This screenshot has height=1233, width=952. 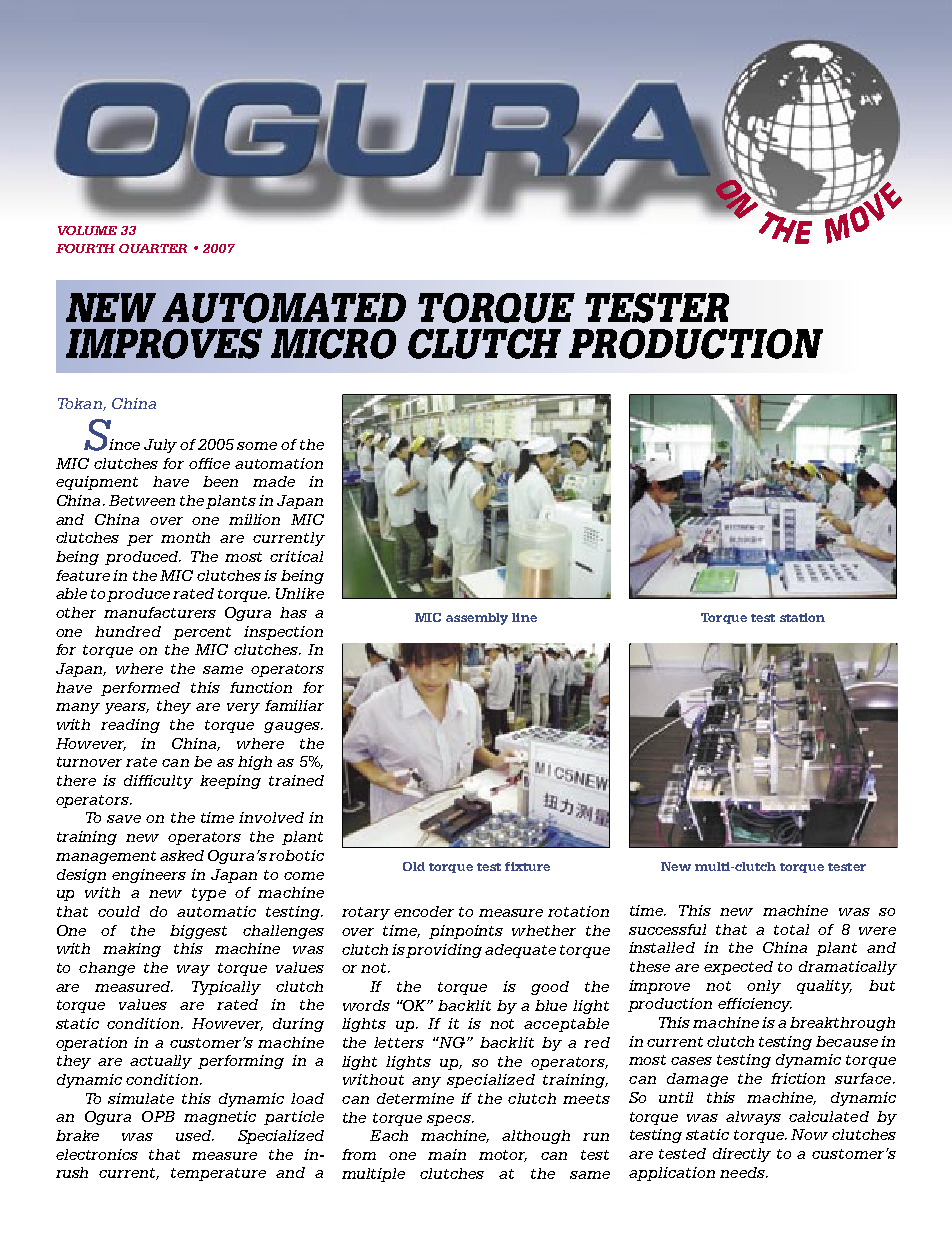 What do you see at coordinates (279, 463) in the screenshot?
I see `automation` at bounding box center [279, 463].
